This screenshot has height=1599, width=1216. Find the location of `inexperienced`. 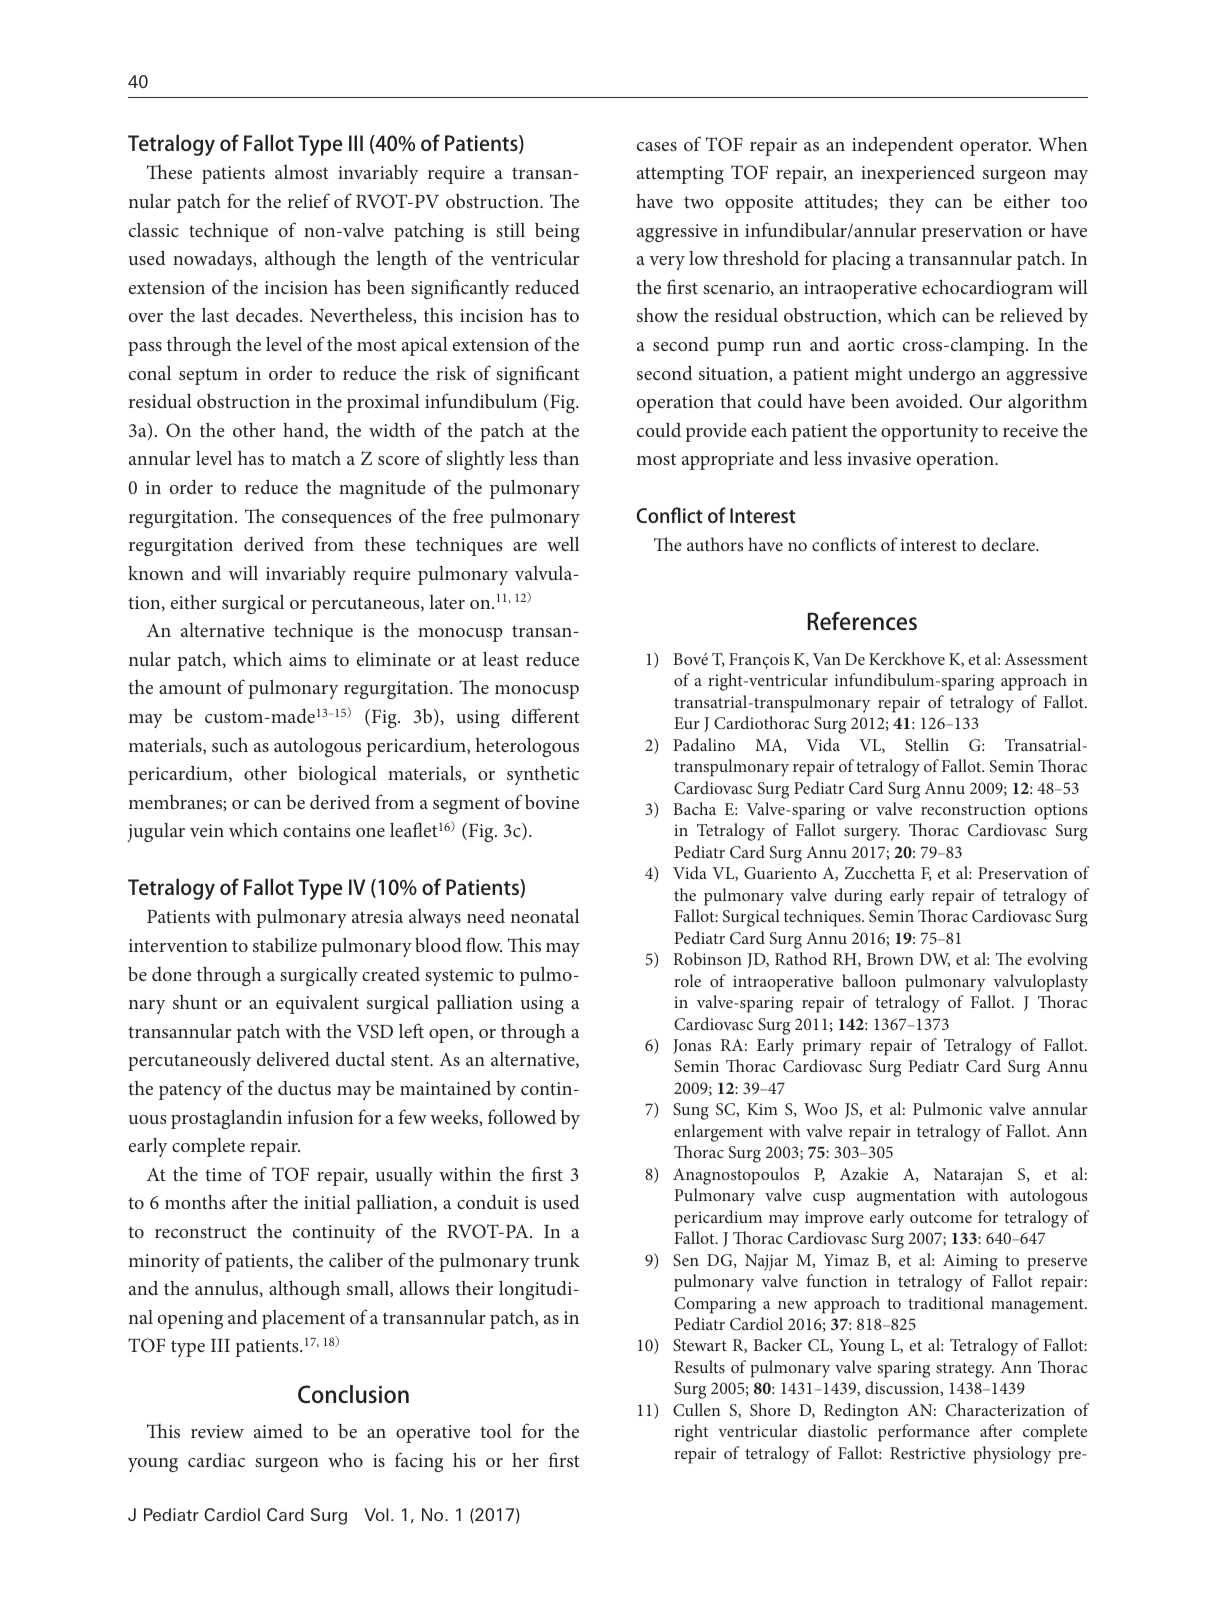

inexperienced is located at coordinates (918, 174).
